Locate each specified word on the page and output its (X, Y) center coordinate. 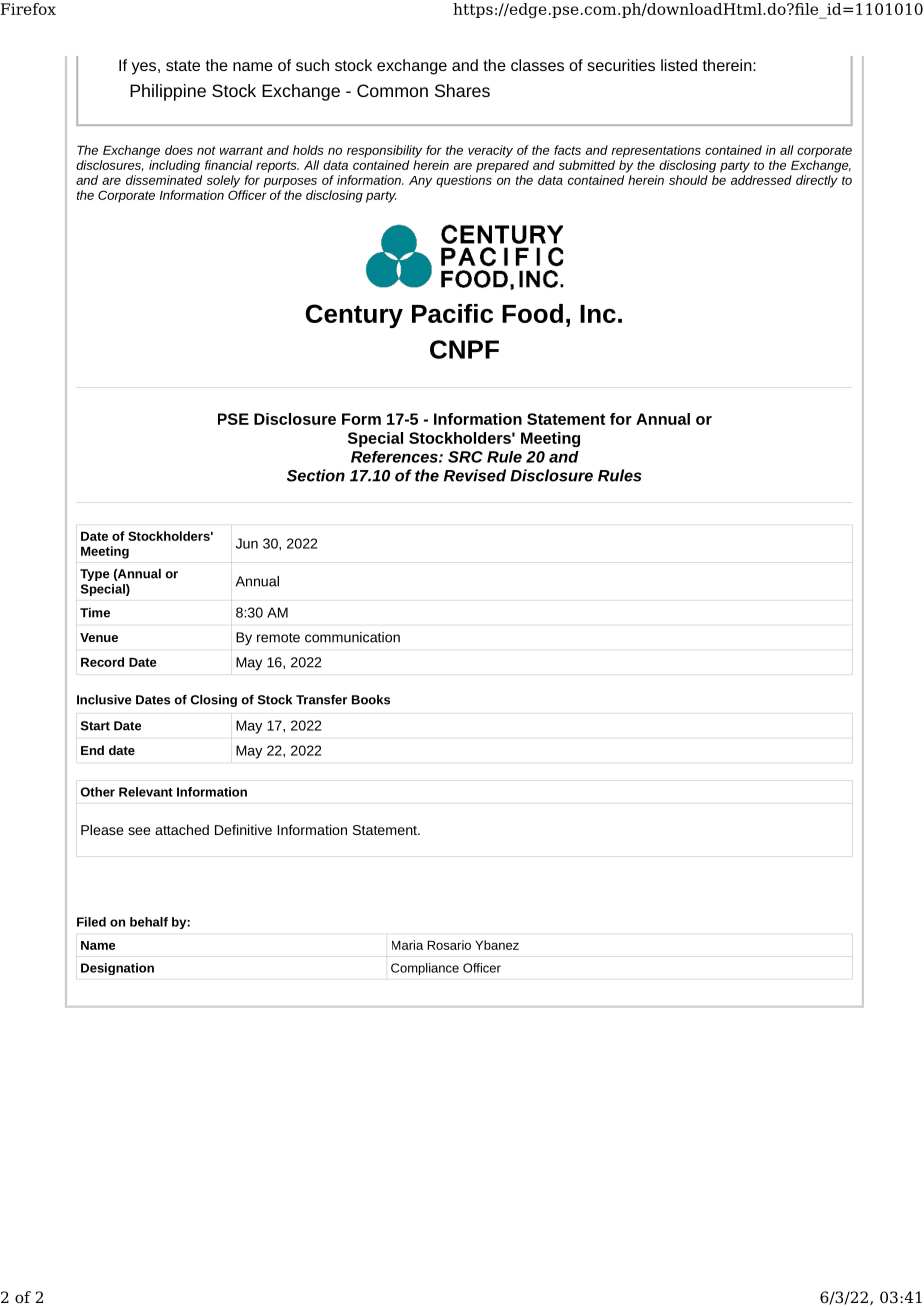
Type (95, 575)
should (688, 180)
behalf (149, 922)
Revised (475, 475)
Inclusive (104, 700)
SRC (465, 457)
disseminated (164, 180)
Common (392, 90)
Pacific (452, 313)
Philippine (168, 92)
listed (679, 65)
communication (352, 637)
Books (371, 700)
